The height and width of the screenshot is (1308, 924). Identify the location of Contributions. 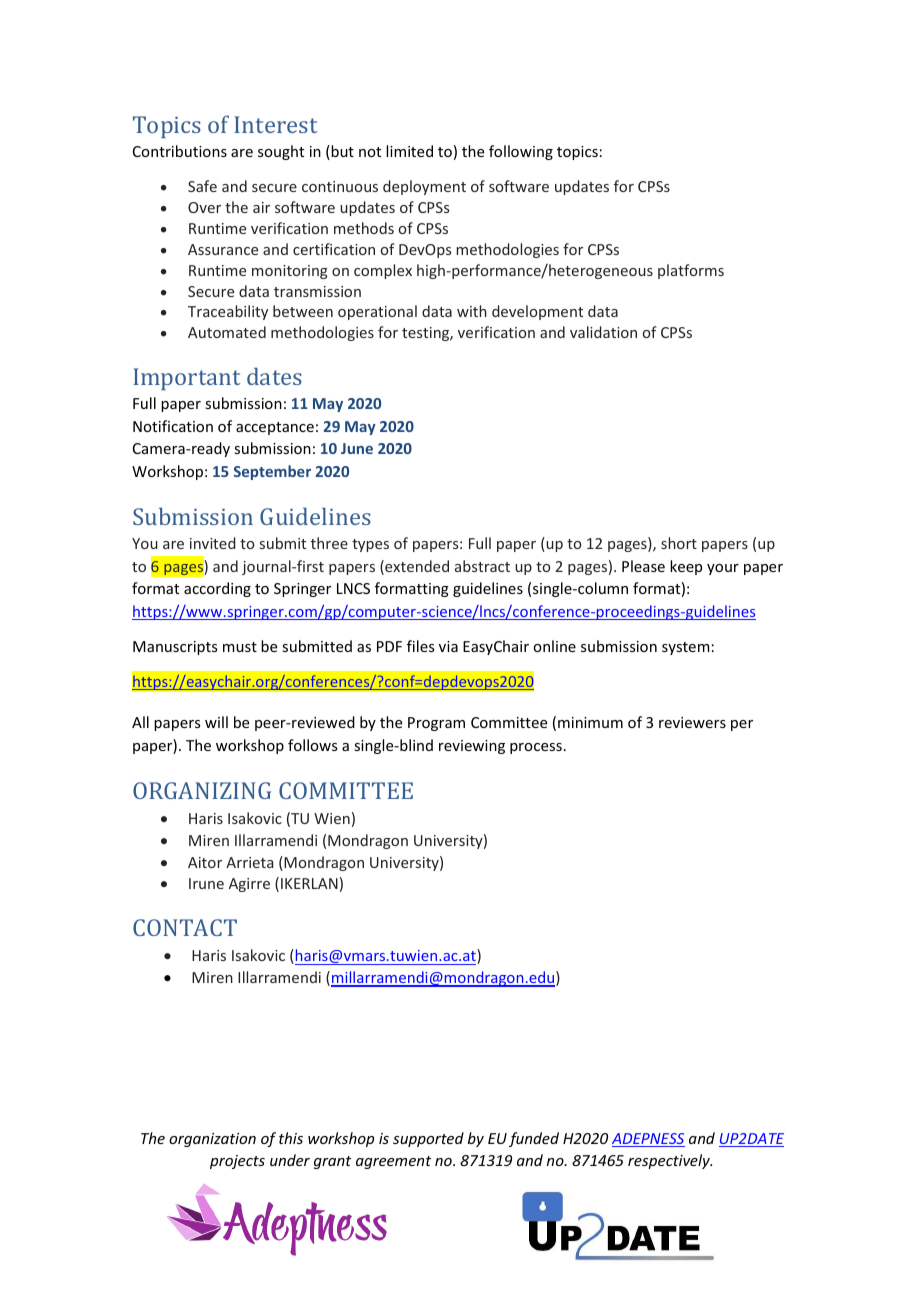
(180, 151).
